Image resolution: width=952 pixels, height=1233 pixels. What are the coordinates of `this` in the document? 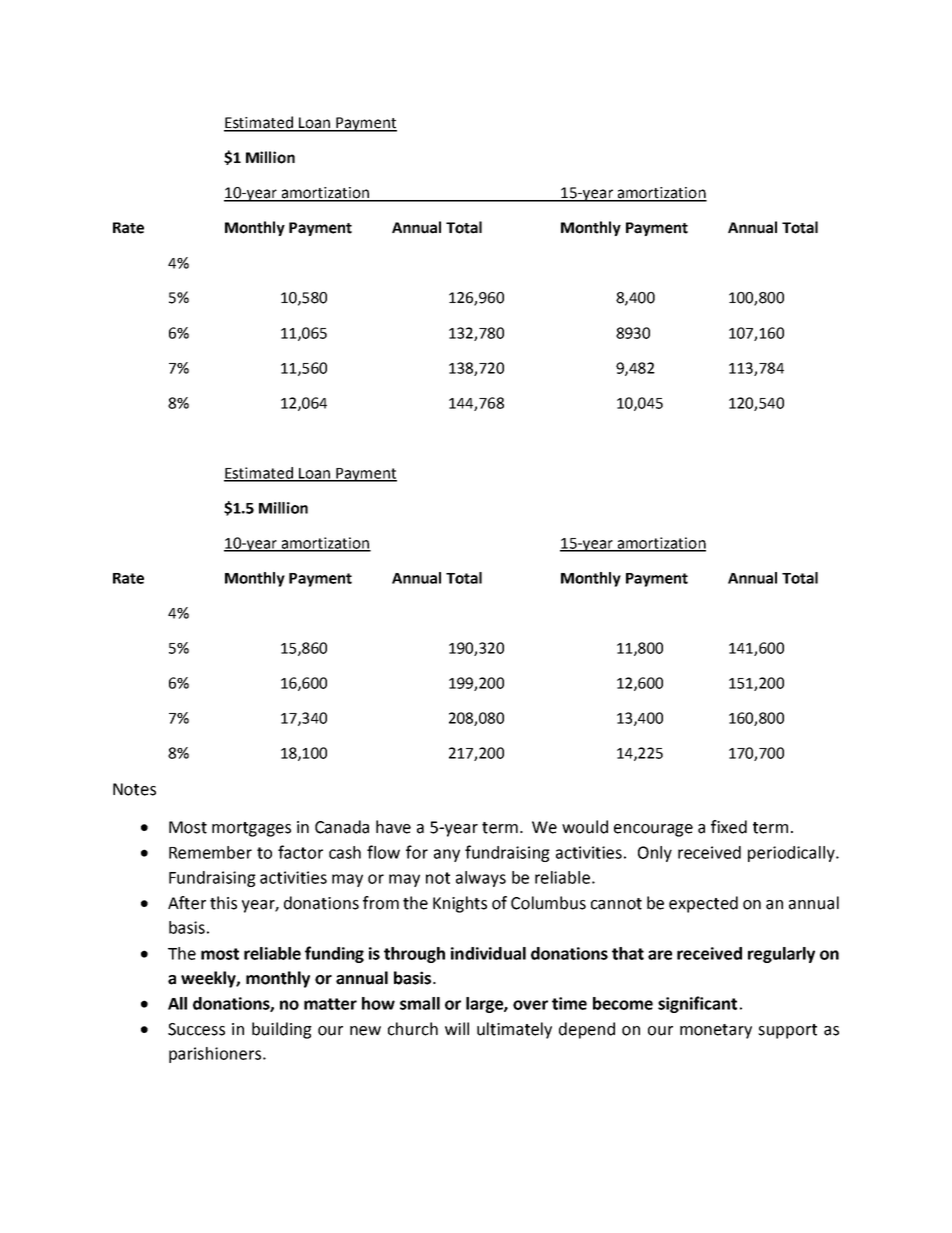 It's located at (223, 903).
